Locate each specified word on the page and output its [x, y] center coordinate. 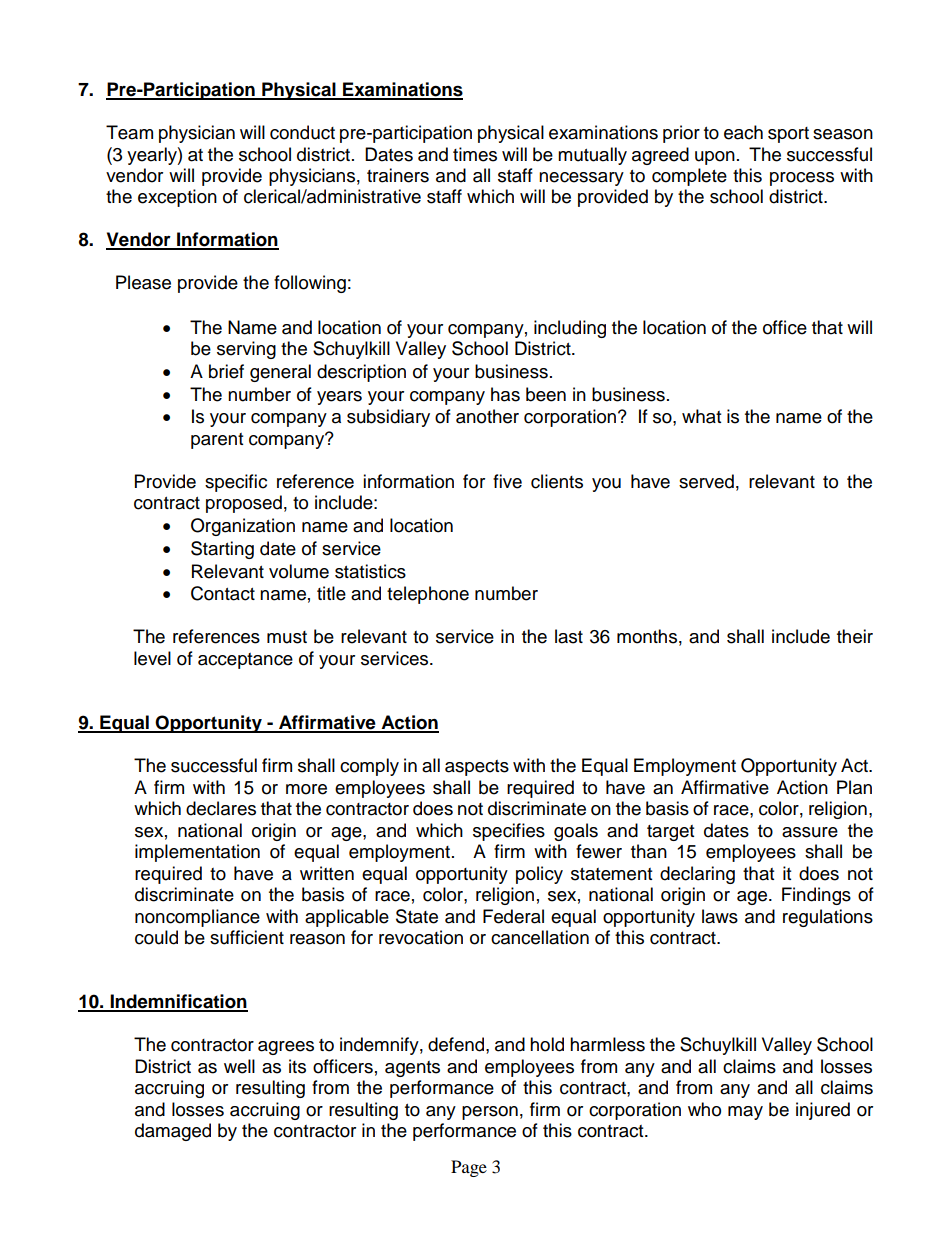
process [802, 179]
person [490, 1113]
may [745, 1113]
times [475, 154]
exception [177, 198]
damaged [173, 1132]
